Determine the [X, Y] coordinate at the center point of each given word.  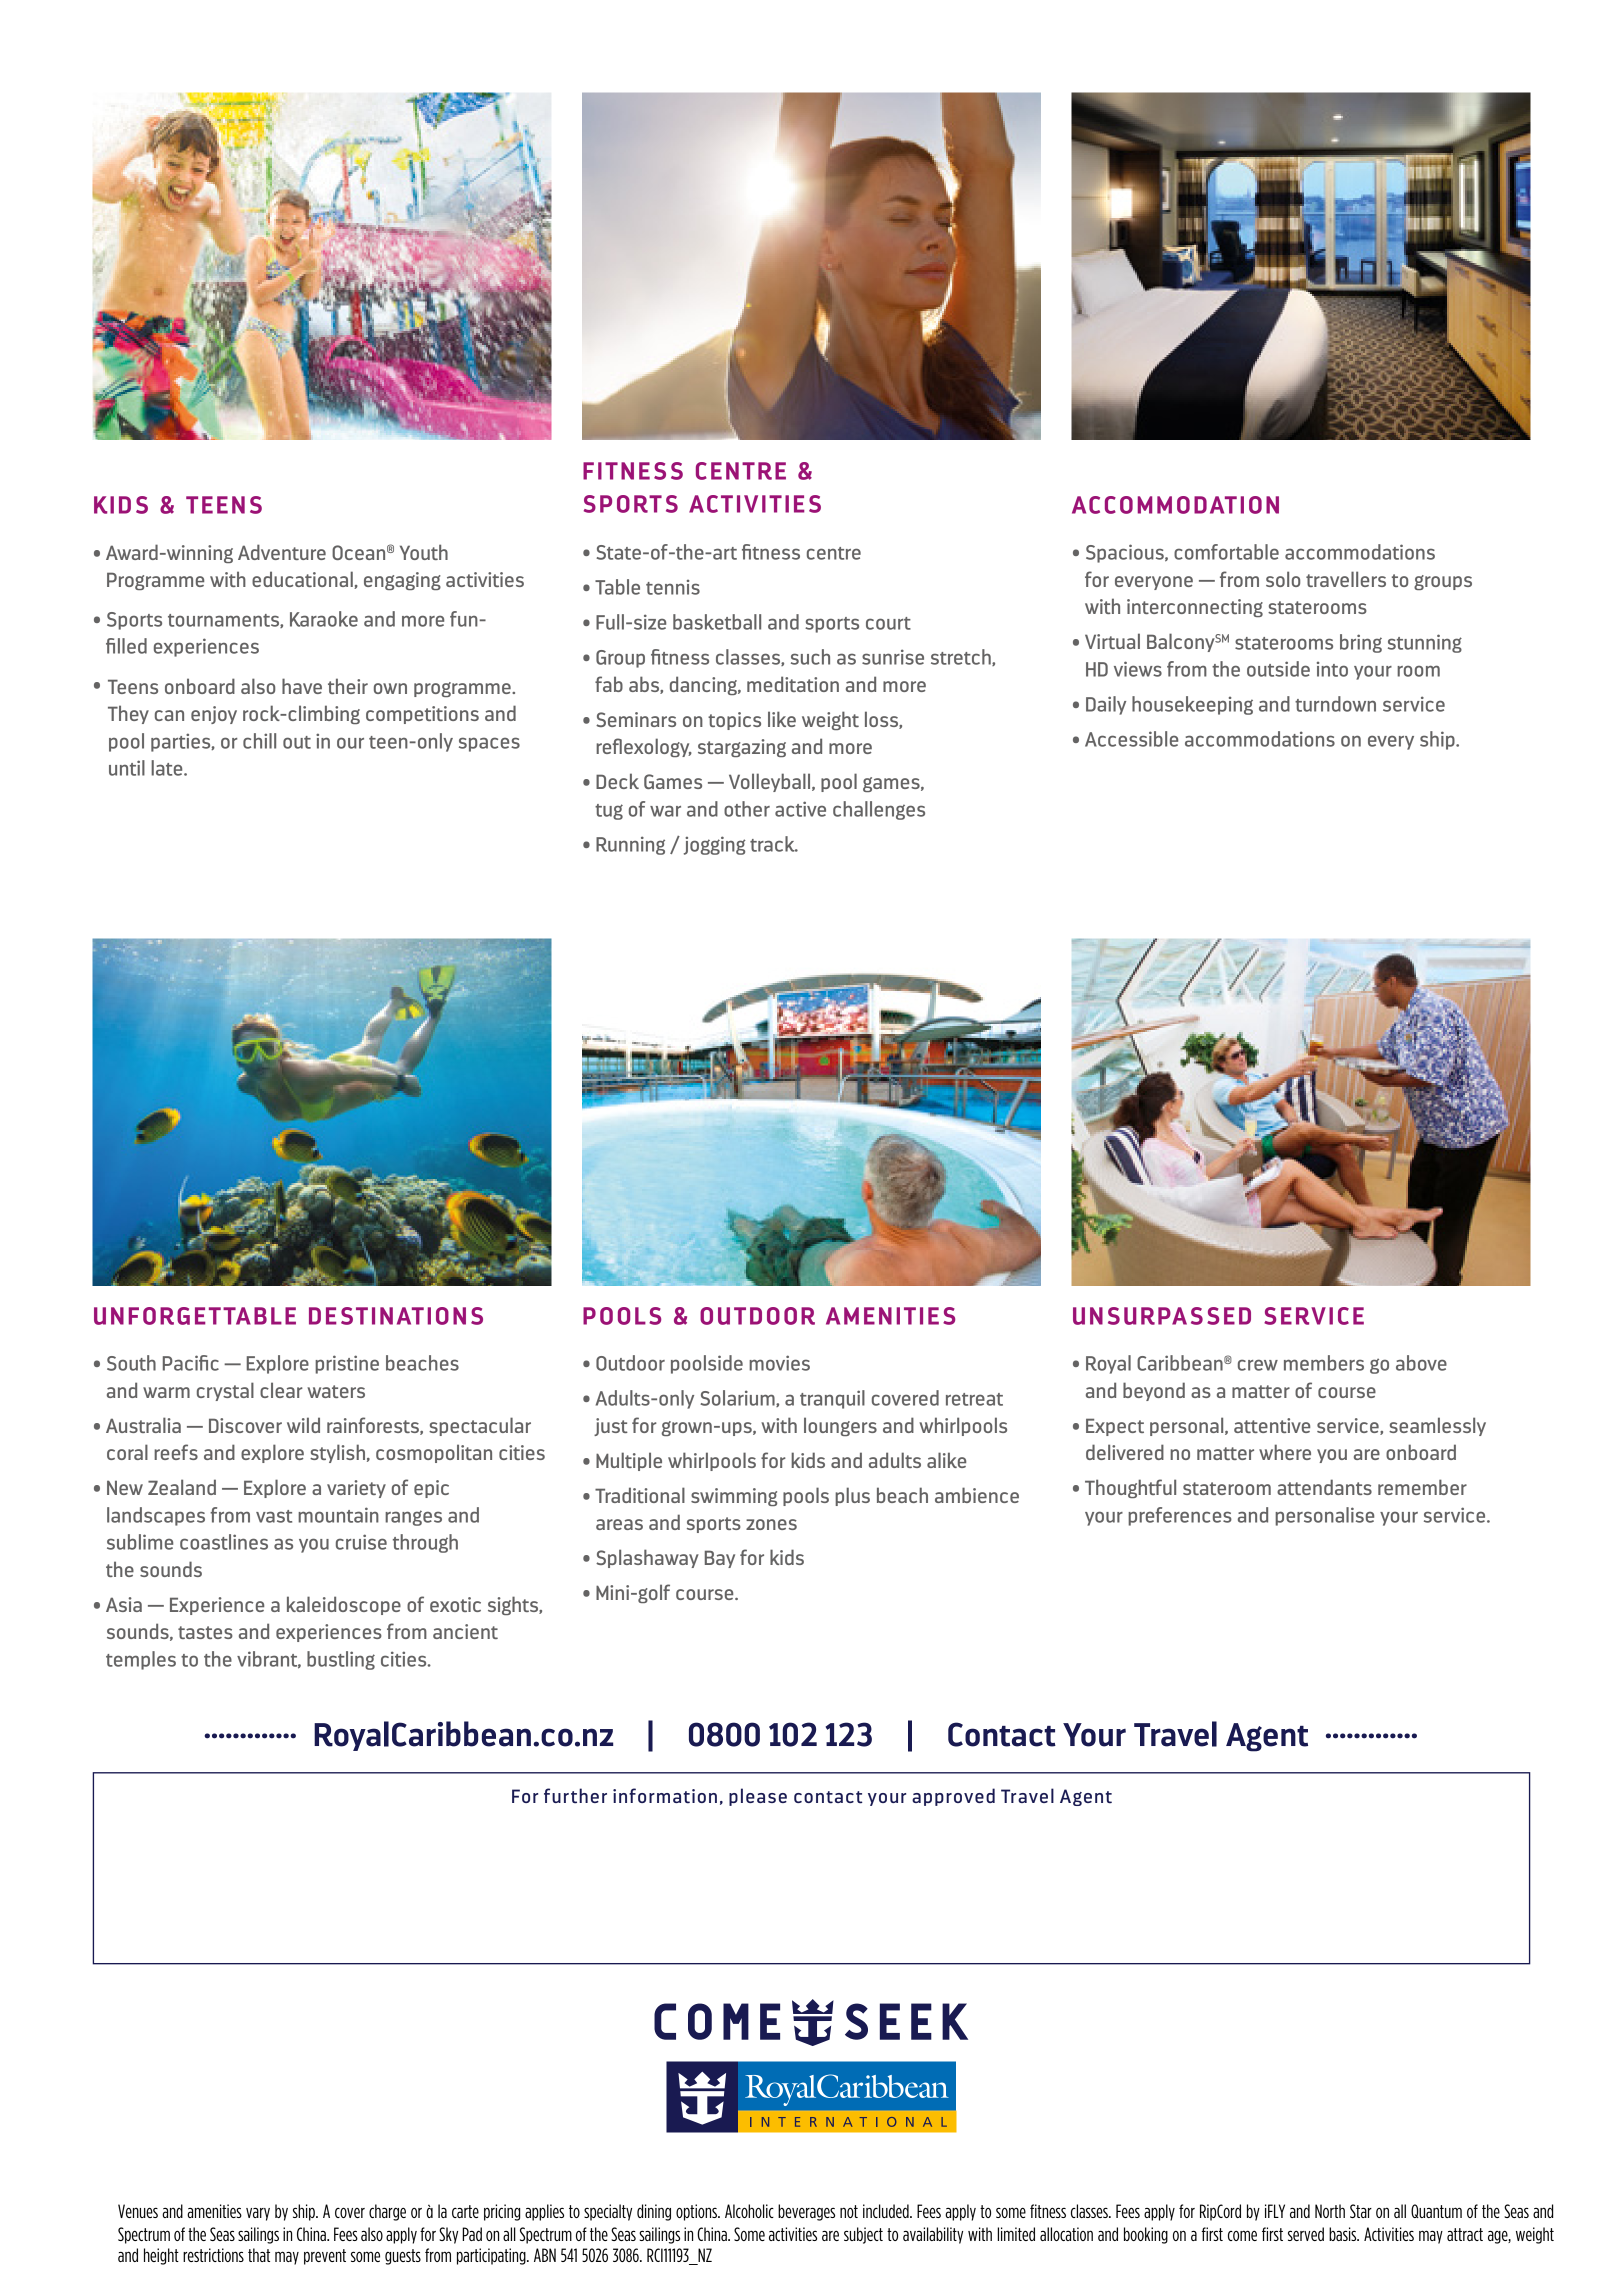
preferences [1180, 1516]
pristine [347, 1364]
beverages [806, 2212]
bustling [341, 1660]
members [1324, 1363]
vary [258, 2214]
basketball [717, 622]
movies [779, 1363]
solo [1283, 579]
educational [303, 580]
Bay [720, 1559]
